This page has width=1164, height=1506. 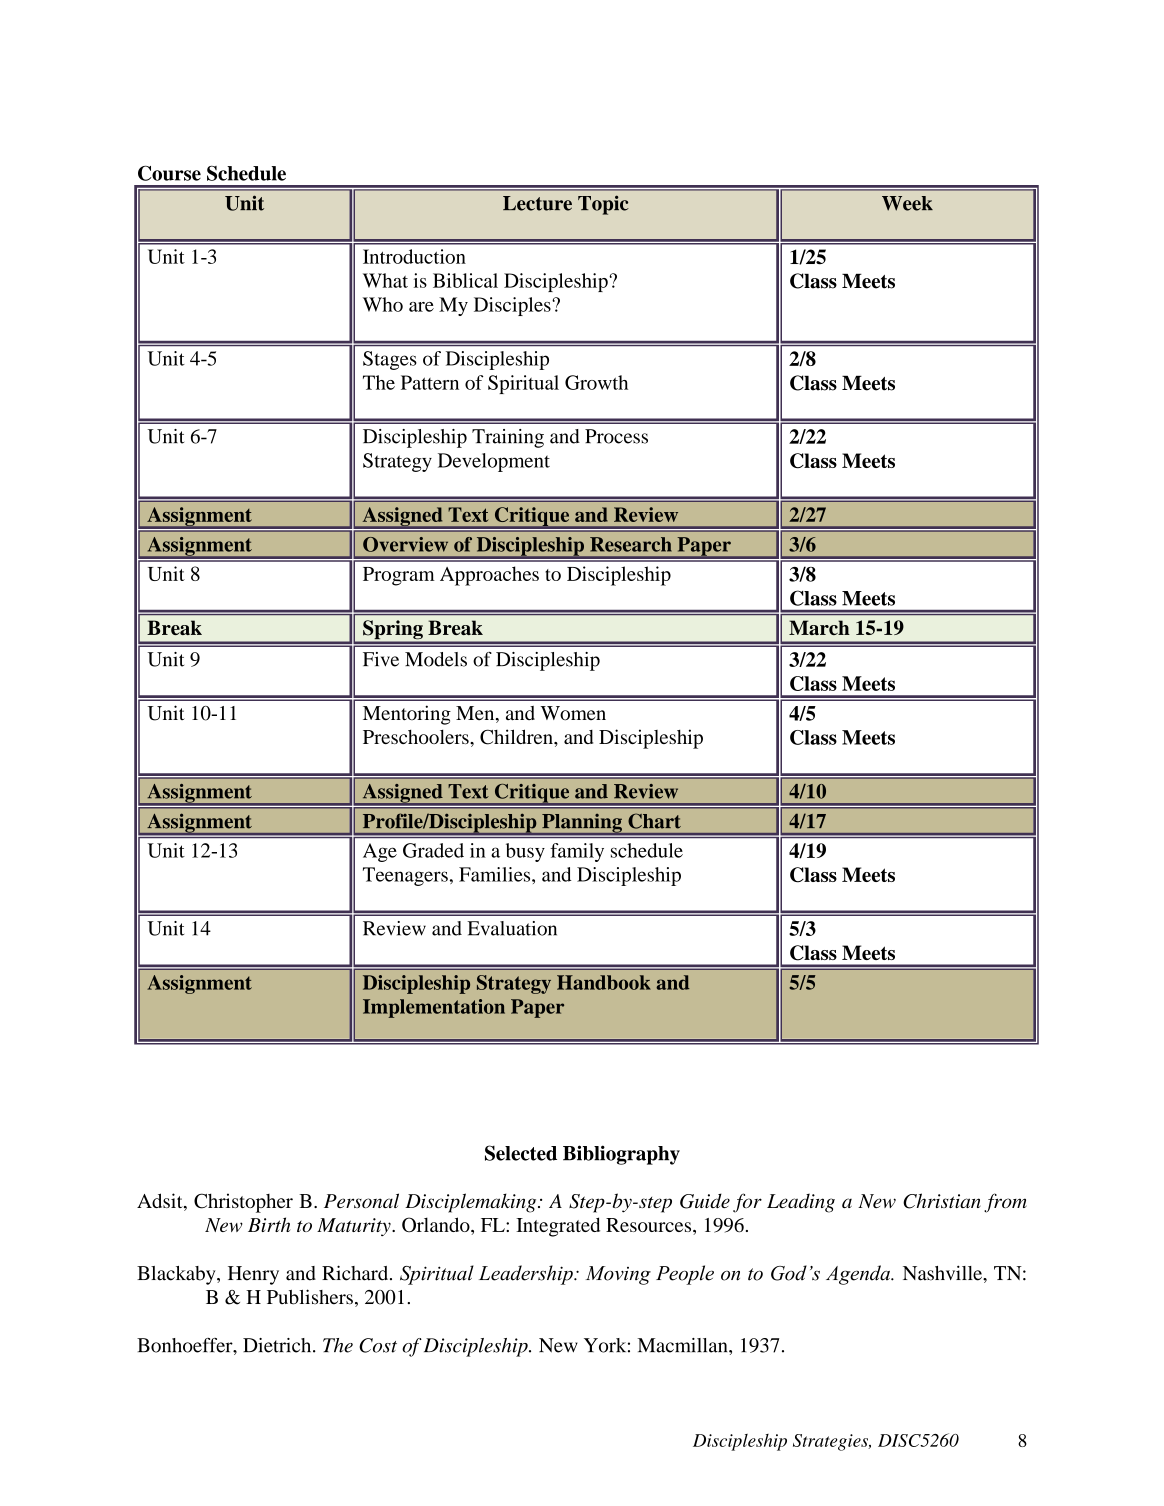 What do you see at coordinates (907, 203) in the page?
I see `Week` at bounding box center [907, 203].
